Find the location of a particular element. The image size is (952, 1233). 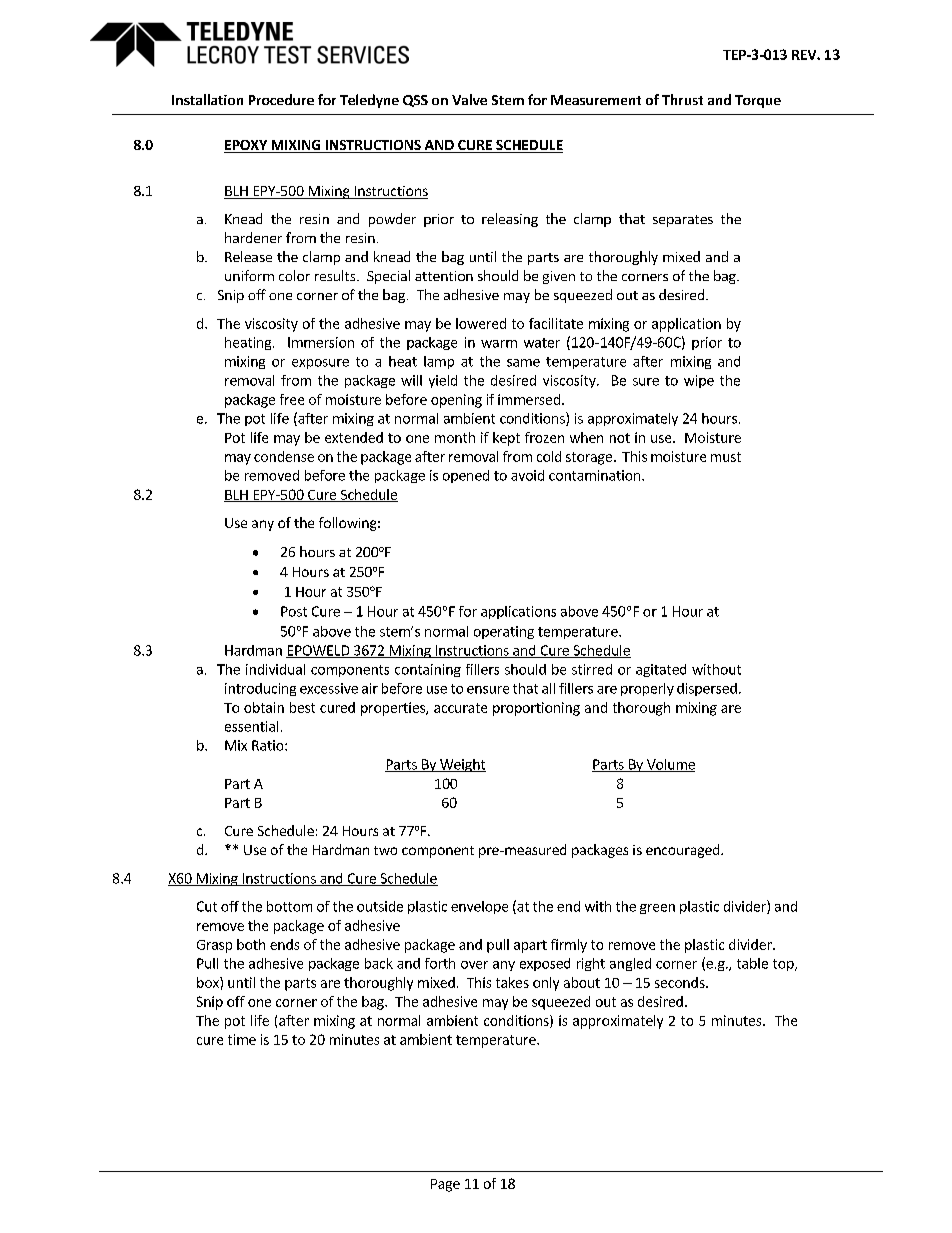

Ratio is located at coordinates (269, 745).
